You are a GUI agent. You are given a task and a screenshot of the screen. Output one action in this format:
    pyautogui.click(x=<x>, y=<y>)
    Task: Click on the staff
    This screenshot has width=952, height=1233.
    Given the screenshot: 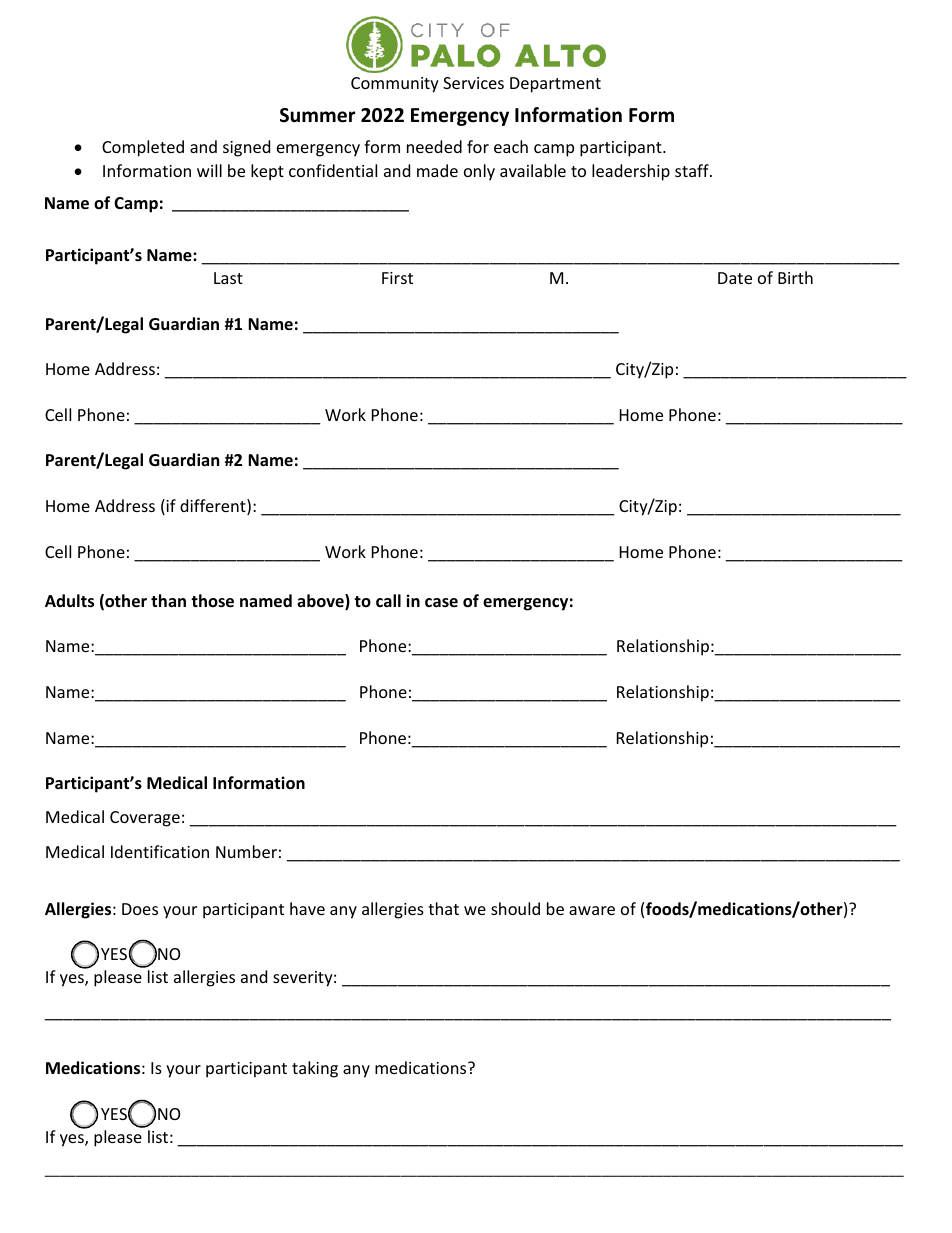 What is the action you would take?
    pyautogui.click(x=693, y=170)
